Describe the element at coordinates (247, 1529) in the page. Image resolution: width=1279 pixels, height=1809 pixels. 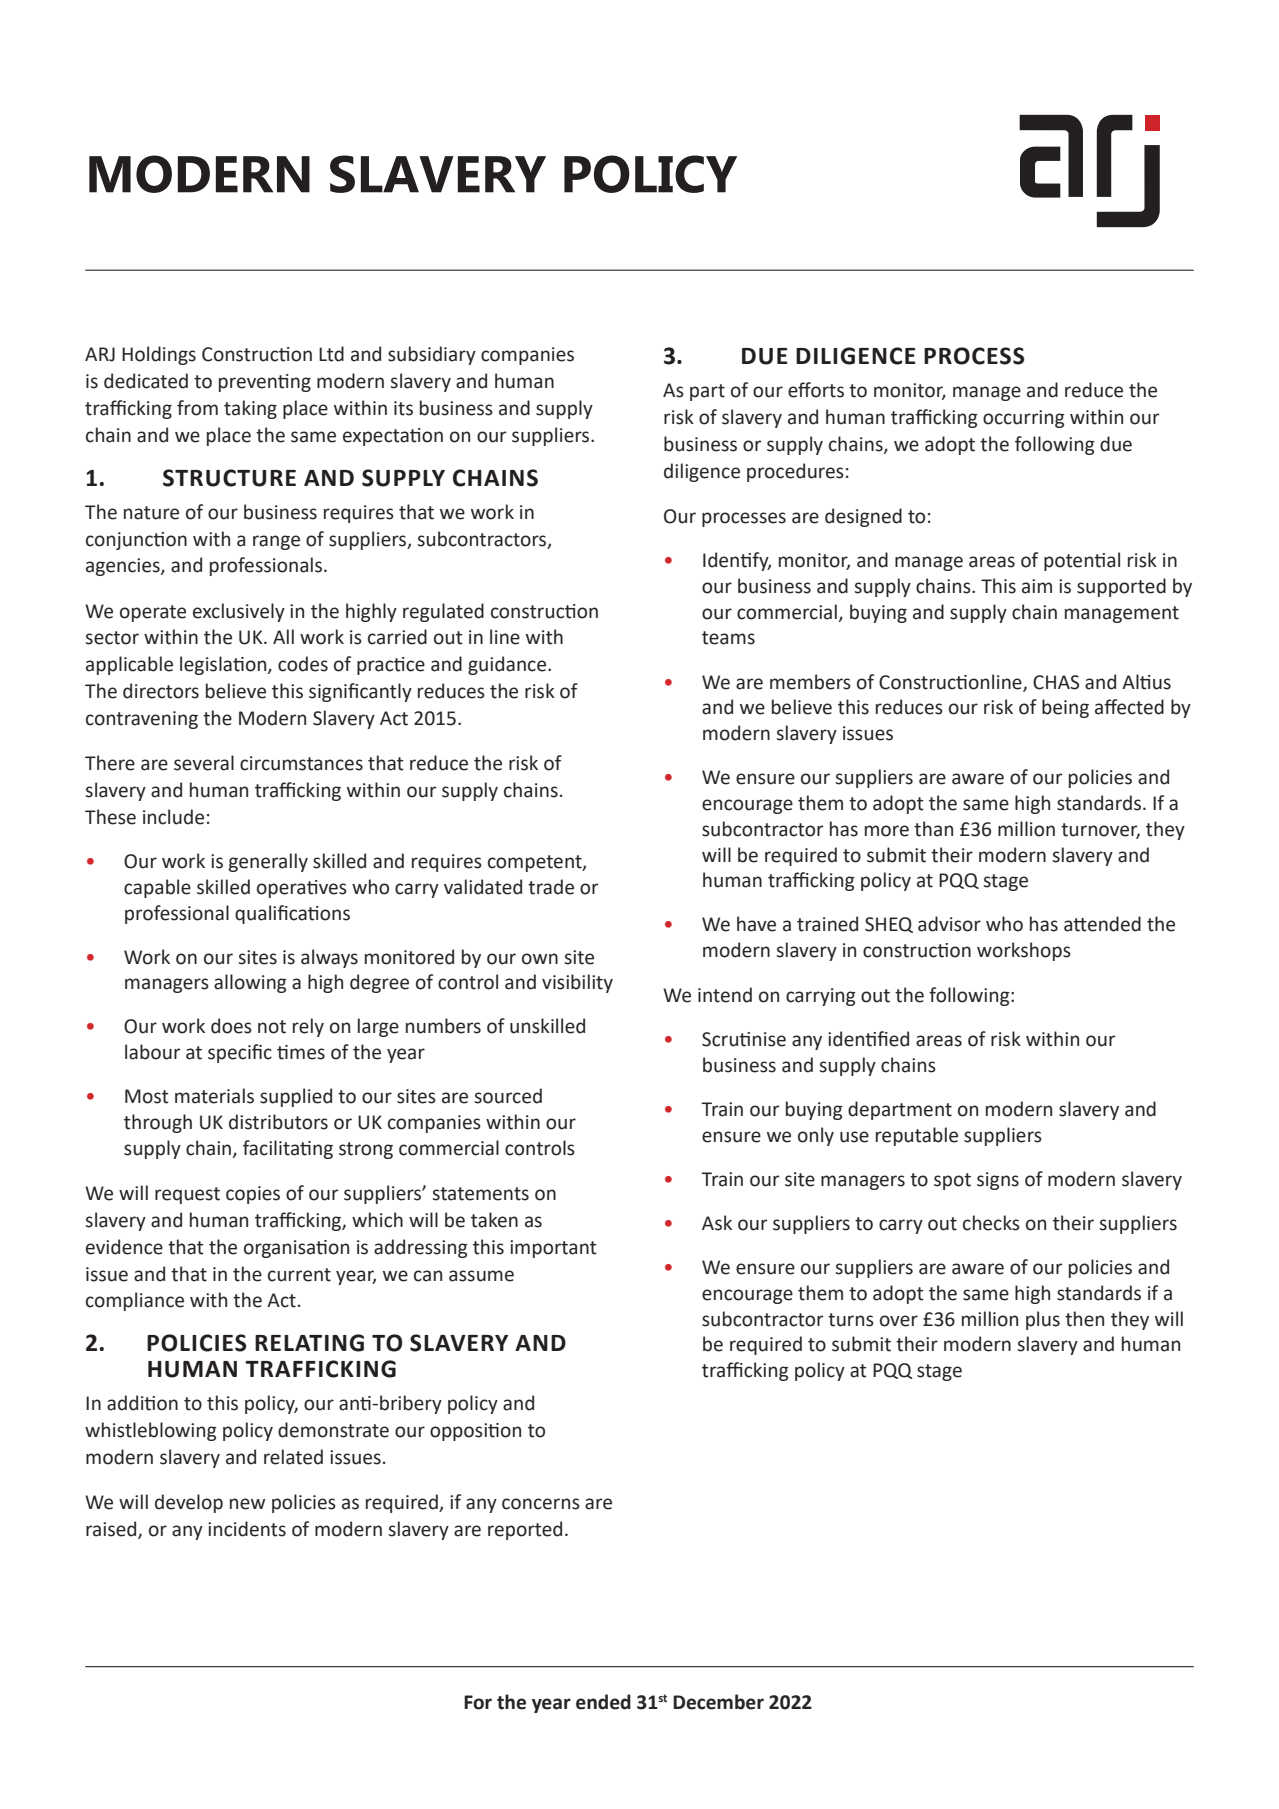
I see `incidents` at that location.
